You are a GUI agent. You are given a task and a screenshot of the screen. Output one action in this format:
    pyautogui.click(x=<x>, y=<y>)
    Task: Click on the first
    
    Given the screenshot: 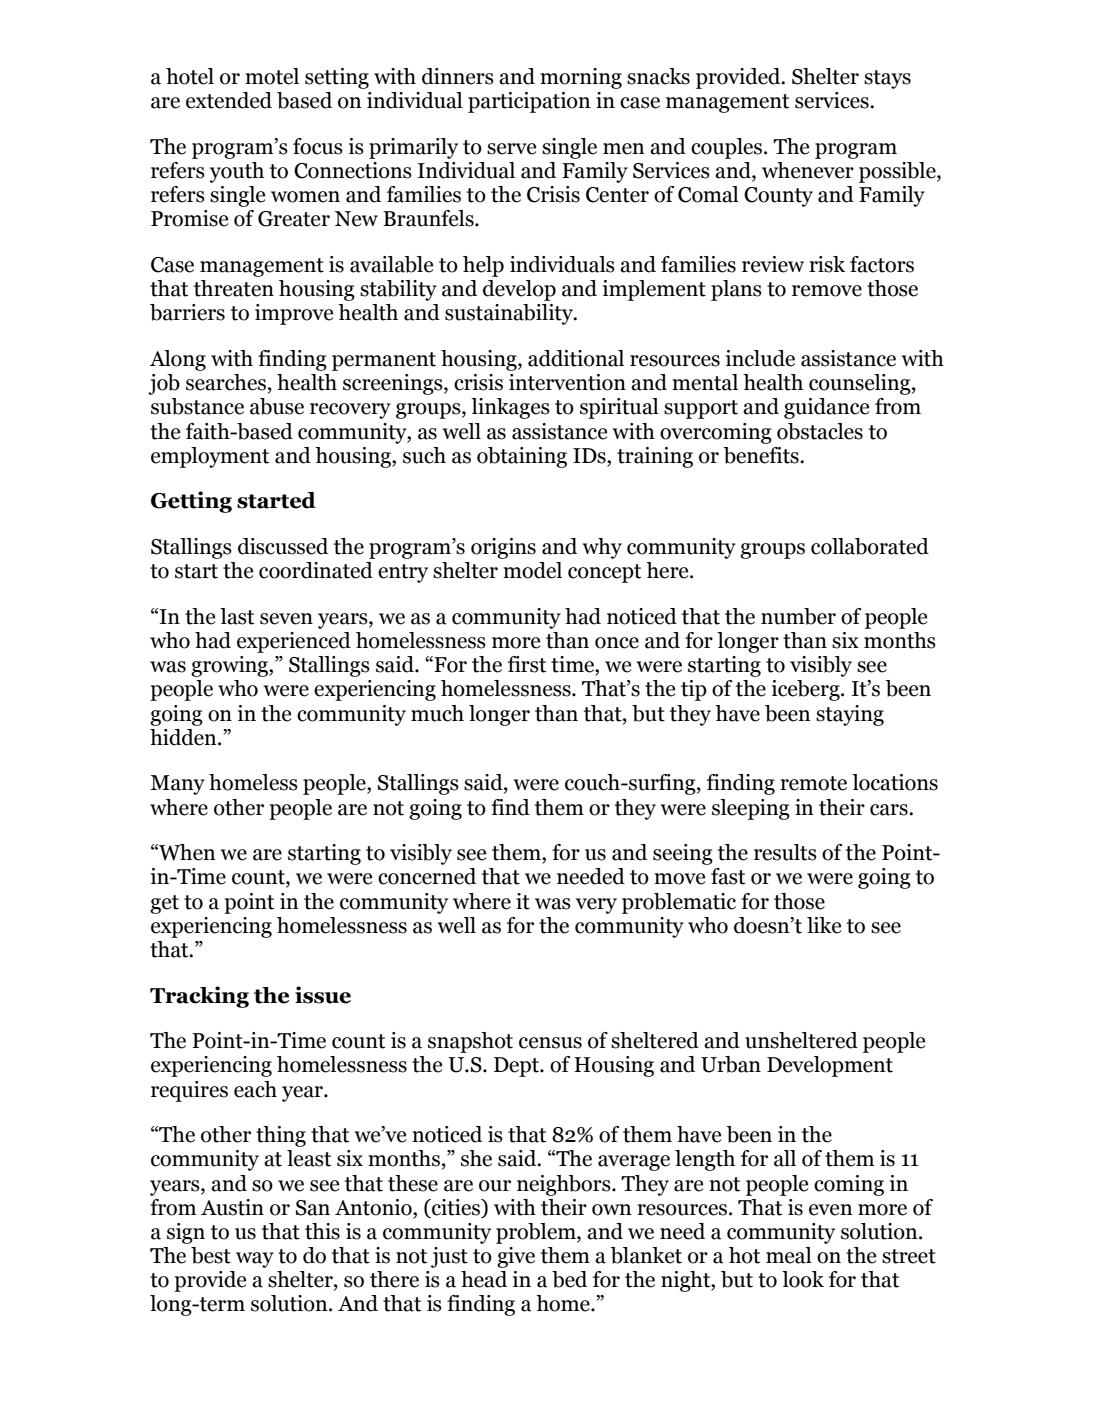 What is the action you would take?
    pyautogui.click(x=527, y=664)
